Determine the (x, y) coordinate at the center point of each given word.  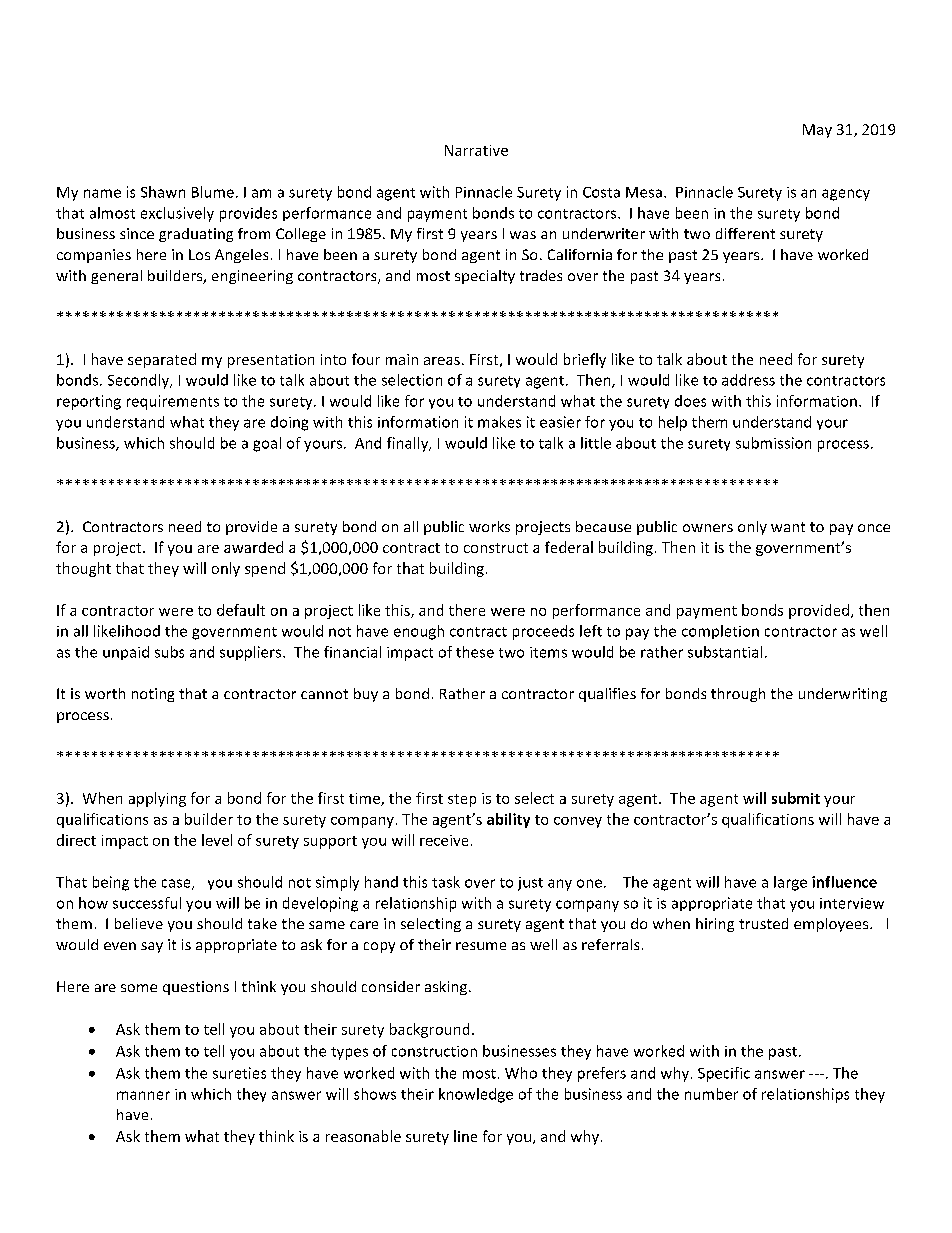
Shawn (163, 192)
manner (143, 1095)
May (817, 131)
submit (796, 798)
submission (773, 443)
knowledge (476, 1095)
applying (157, 799)
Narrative (476, 150)
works (489, 526)
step (462, 800)
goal (267, 444)
